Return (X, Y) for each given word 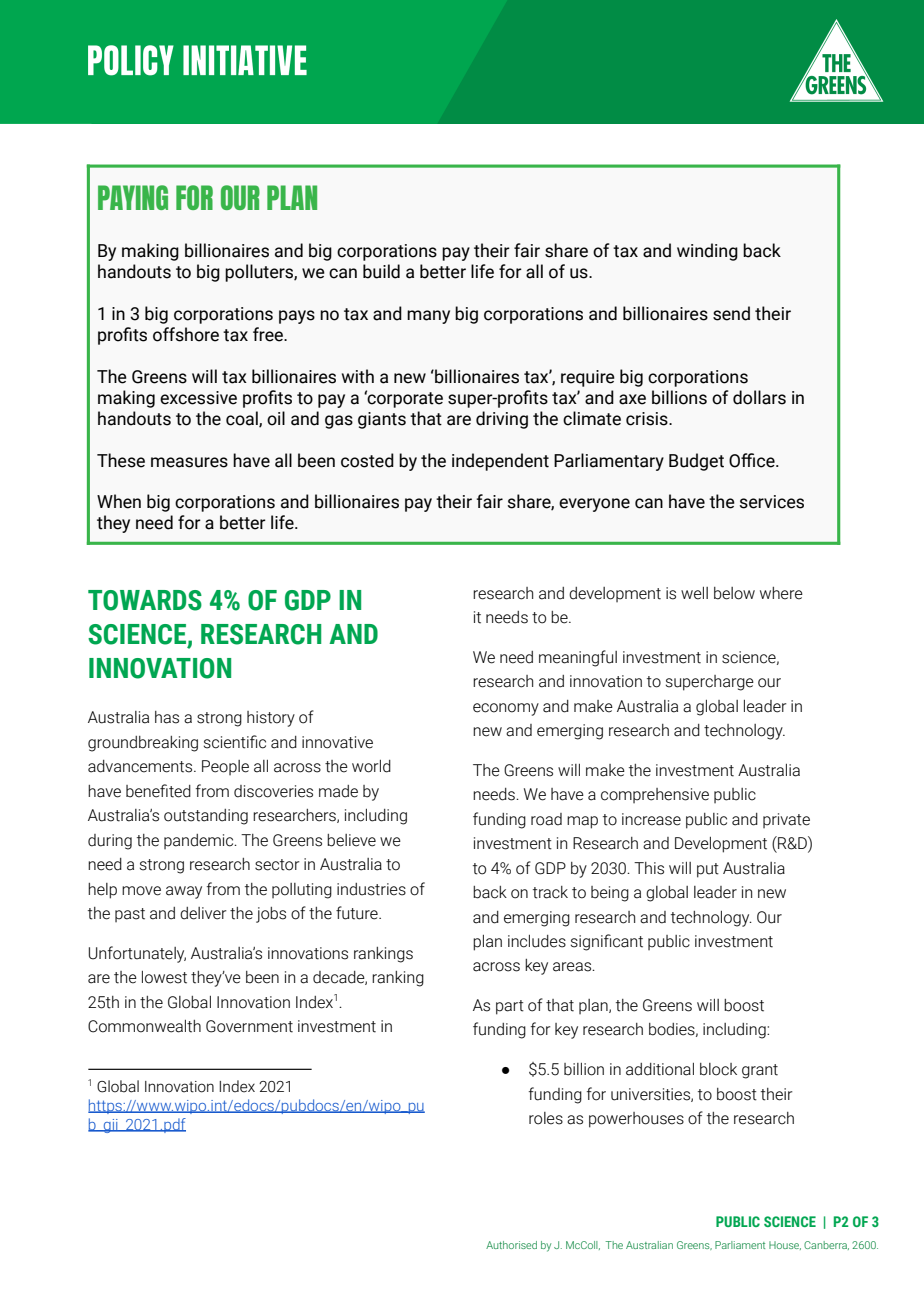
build (381, 271)
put (708, 870)
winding (707, 252)
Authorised (511, 1245)
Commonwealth (144, 1026)
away (184, 892)
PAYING (133, 197)
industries (371, 889)
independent (500, 462)
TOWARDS (145, 600)
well (694, 593)
